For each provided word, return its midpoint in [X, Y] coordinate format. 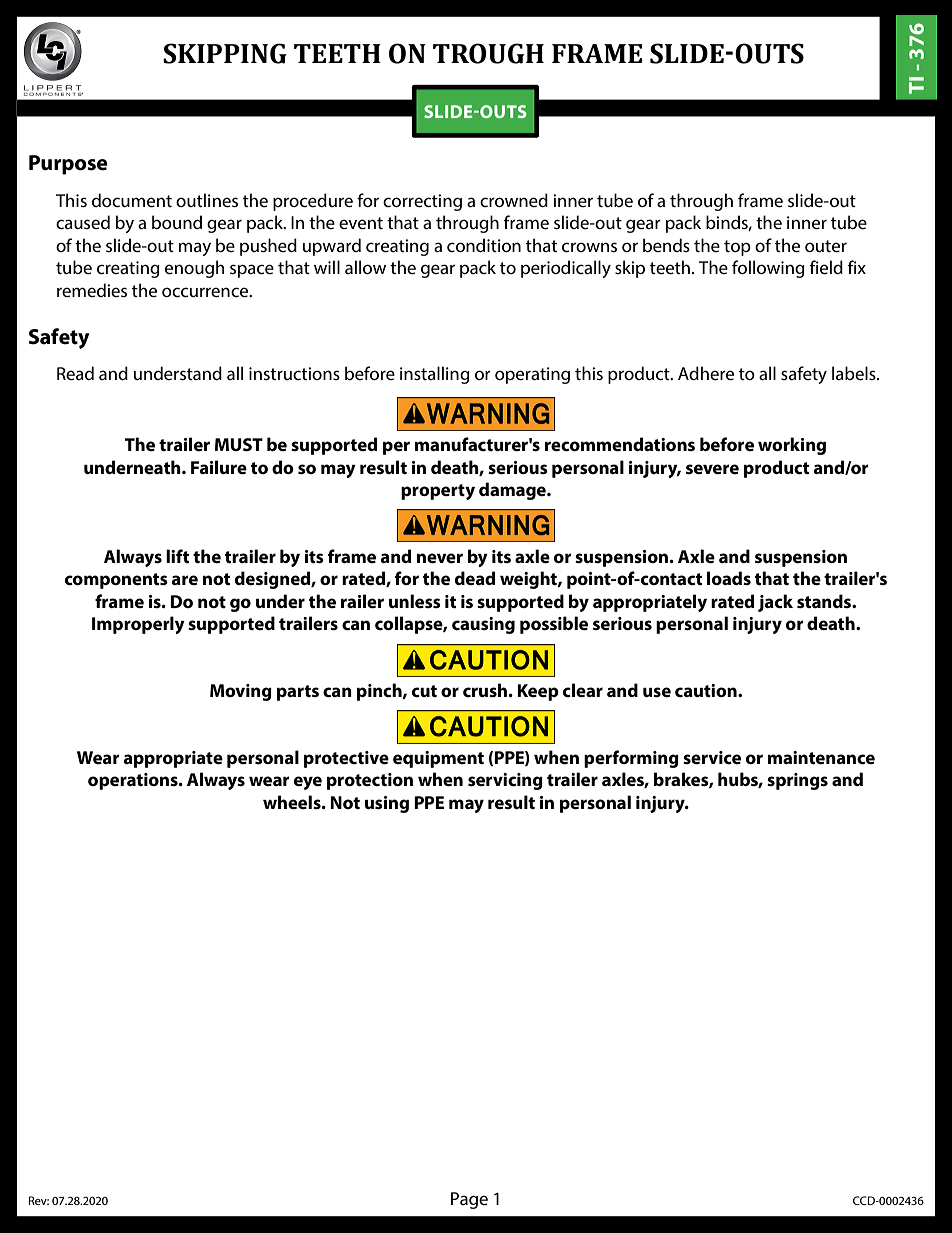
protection [370, 781]
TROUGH [488, 53]
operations [134, 781]
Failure [219, 467]
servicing [505, 781]
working [792, 446]
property [438, 492]
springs [797, 781]
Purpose [68, 165]
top [737, 248]
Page [469, 1200]
